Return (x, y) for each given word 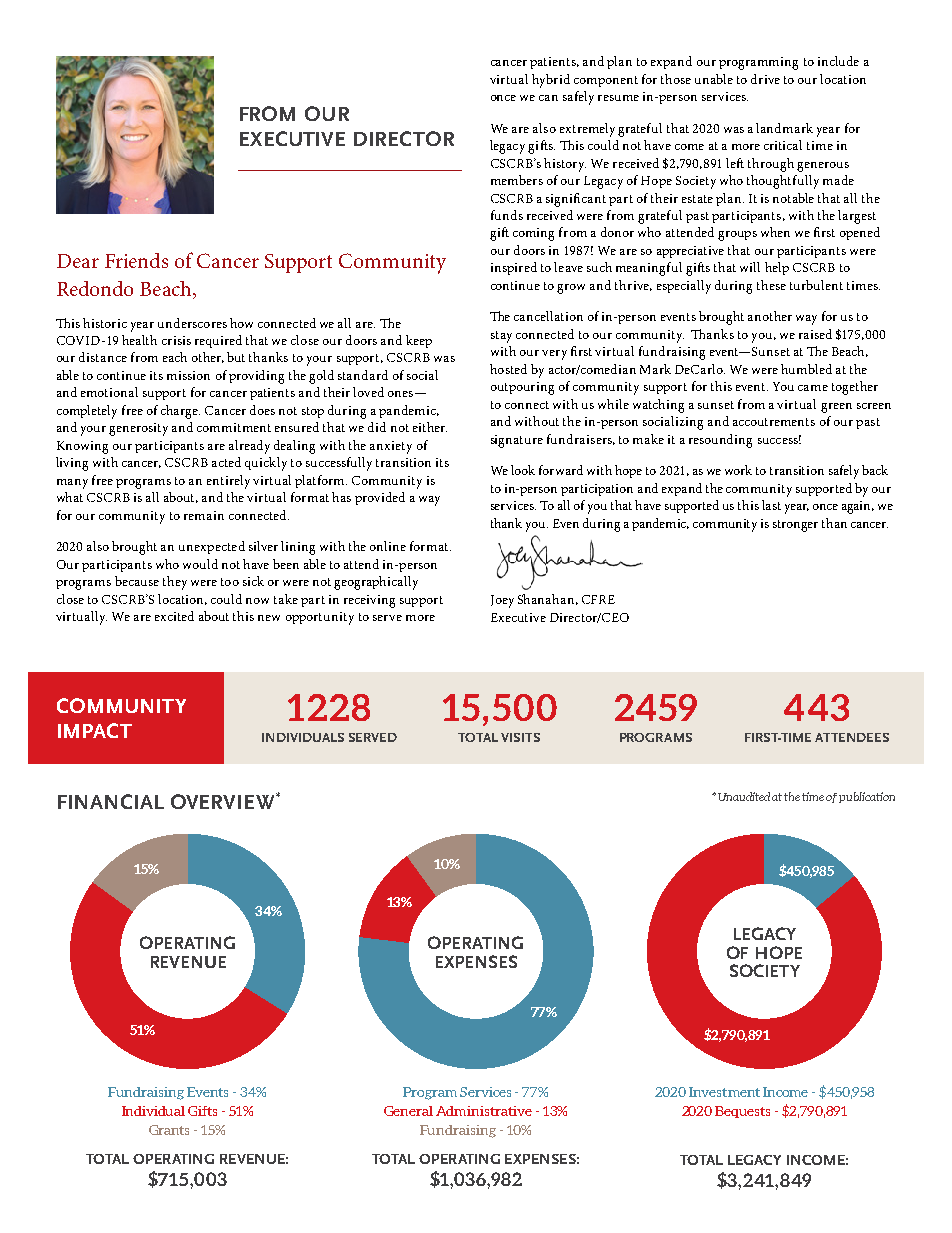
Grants (169, 1130)
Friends (136, 260)
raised (815, 334)
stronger (795, 526)
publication (867, 797)
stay (501, 337)
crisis (176, 340)
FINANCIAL (111, 801)
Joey (502, 601)
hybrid (551, 81)
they (175, 583)
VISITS (520, 737)
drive (765, 79)
